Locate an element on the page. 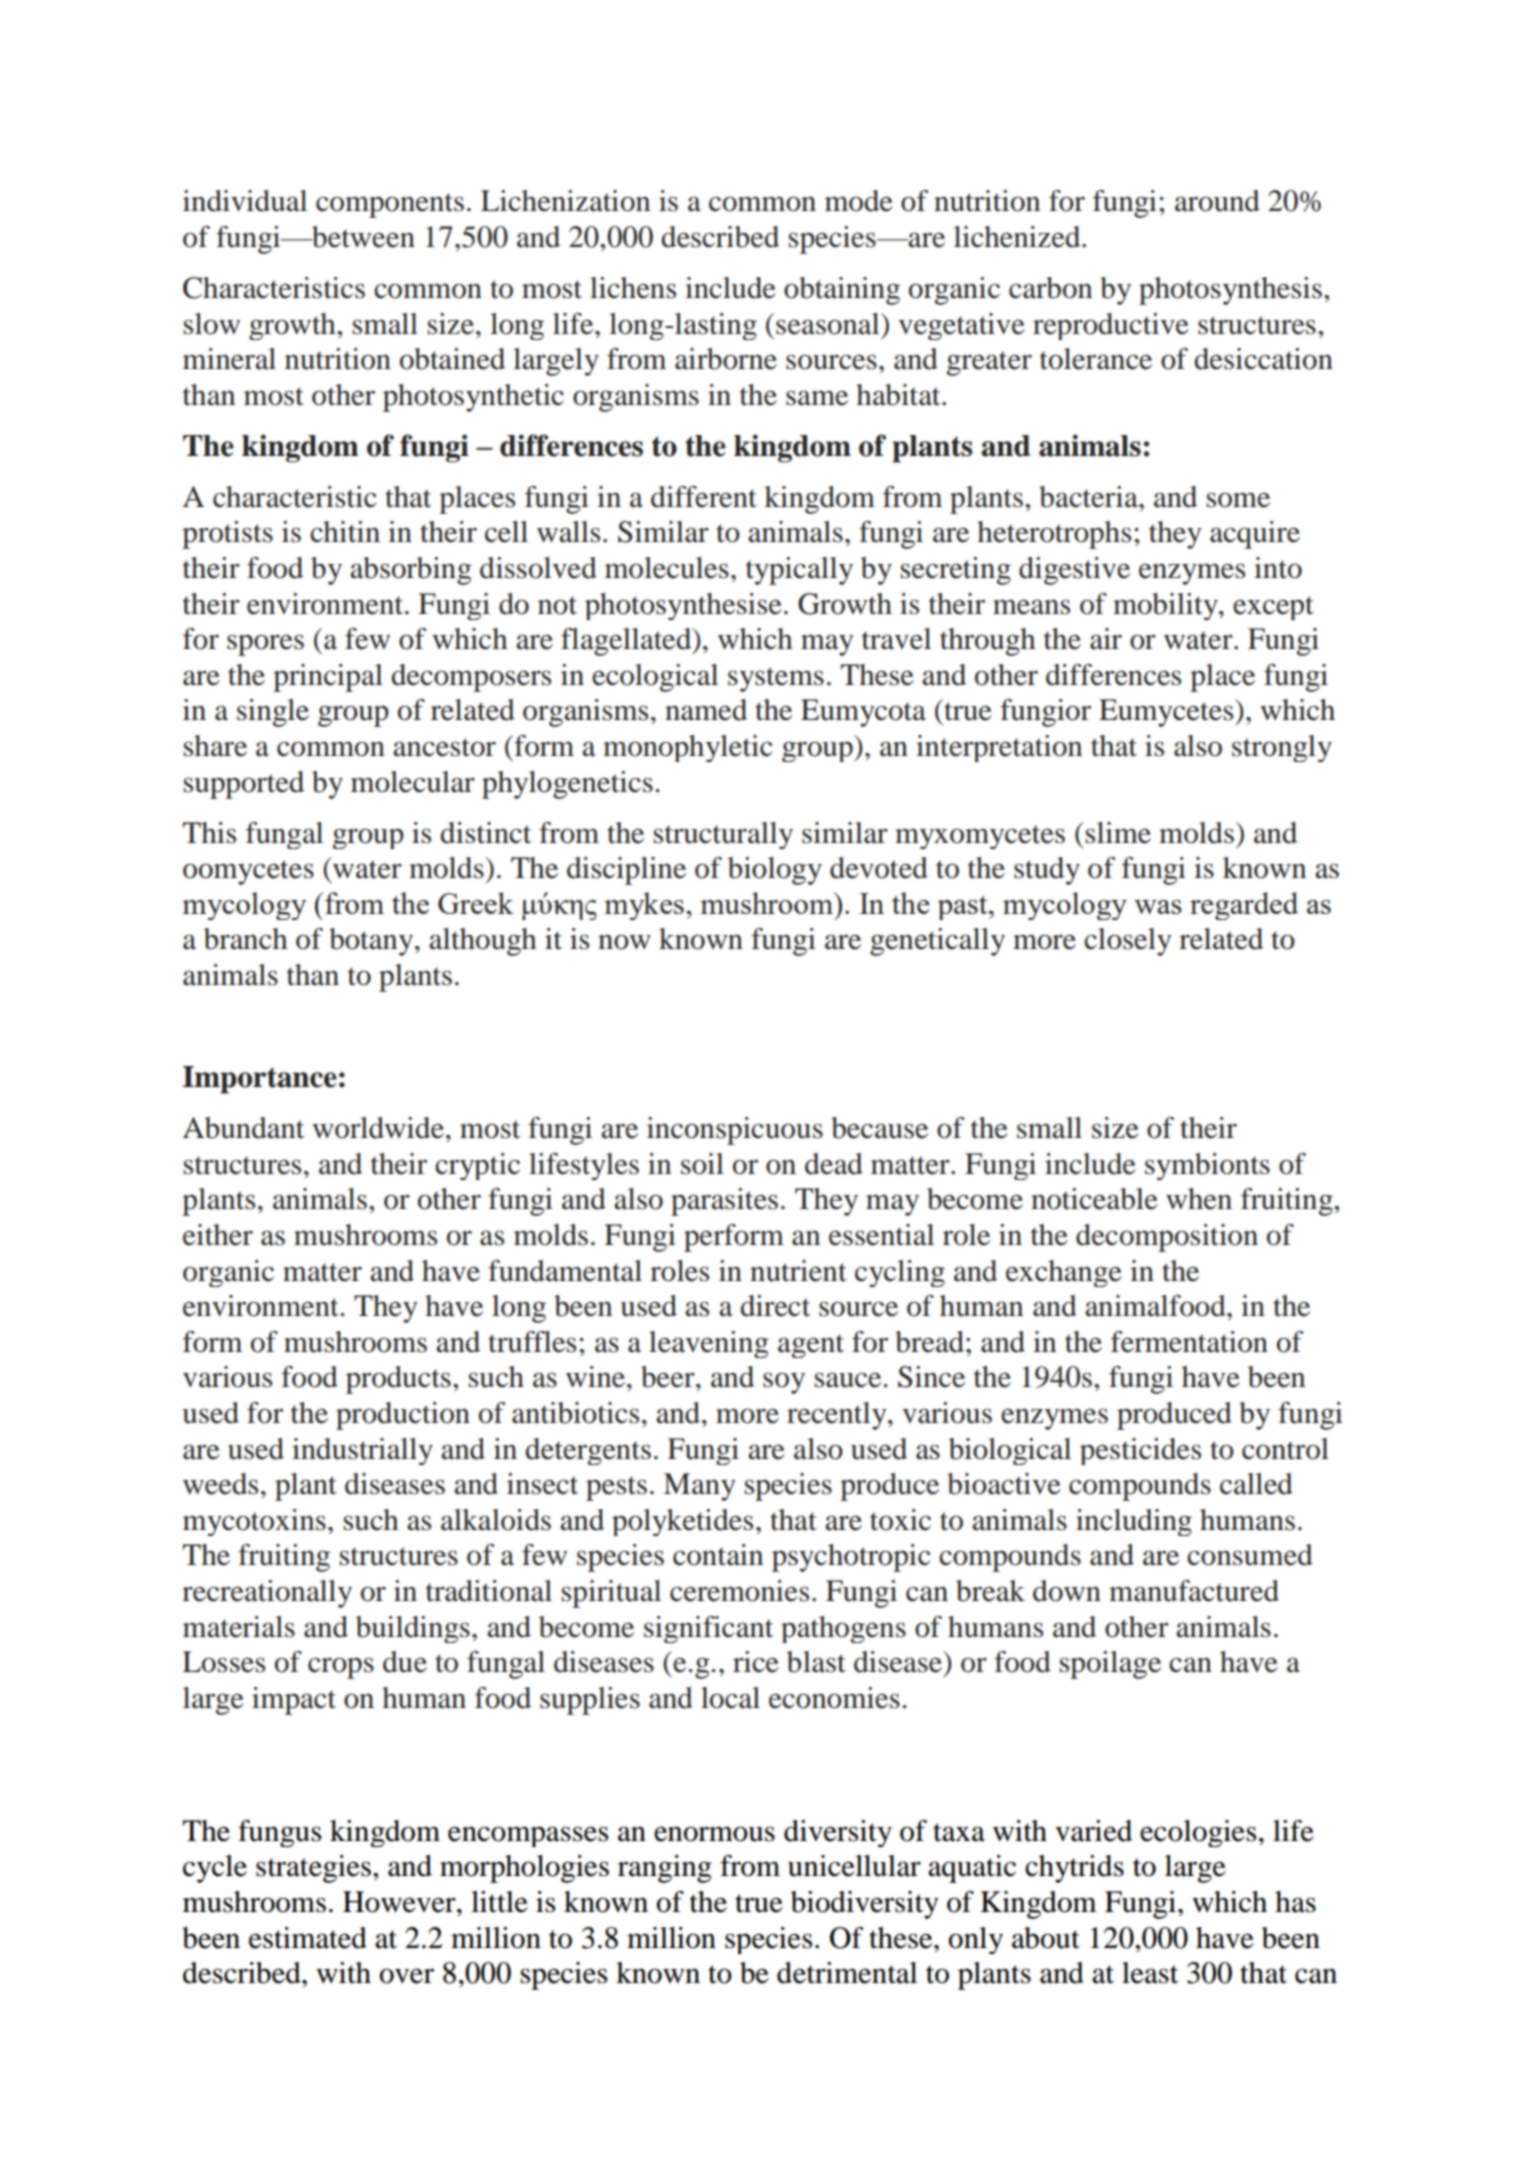 The width and height of the page is (1535, 2171). Many is located at coordinates (699, 1487).
